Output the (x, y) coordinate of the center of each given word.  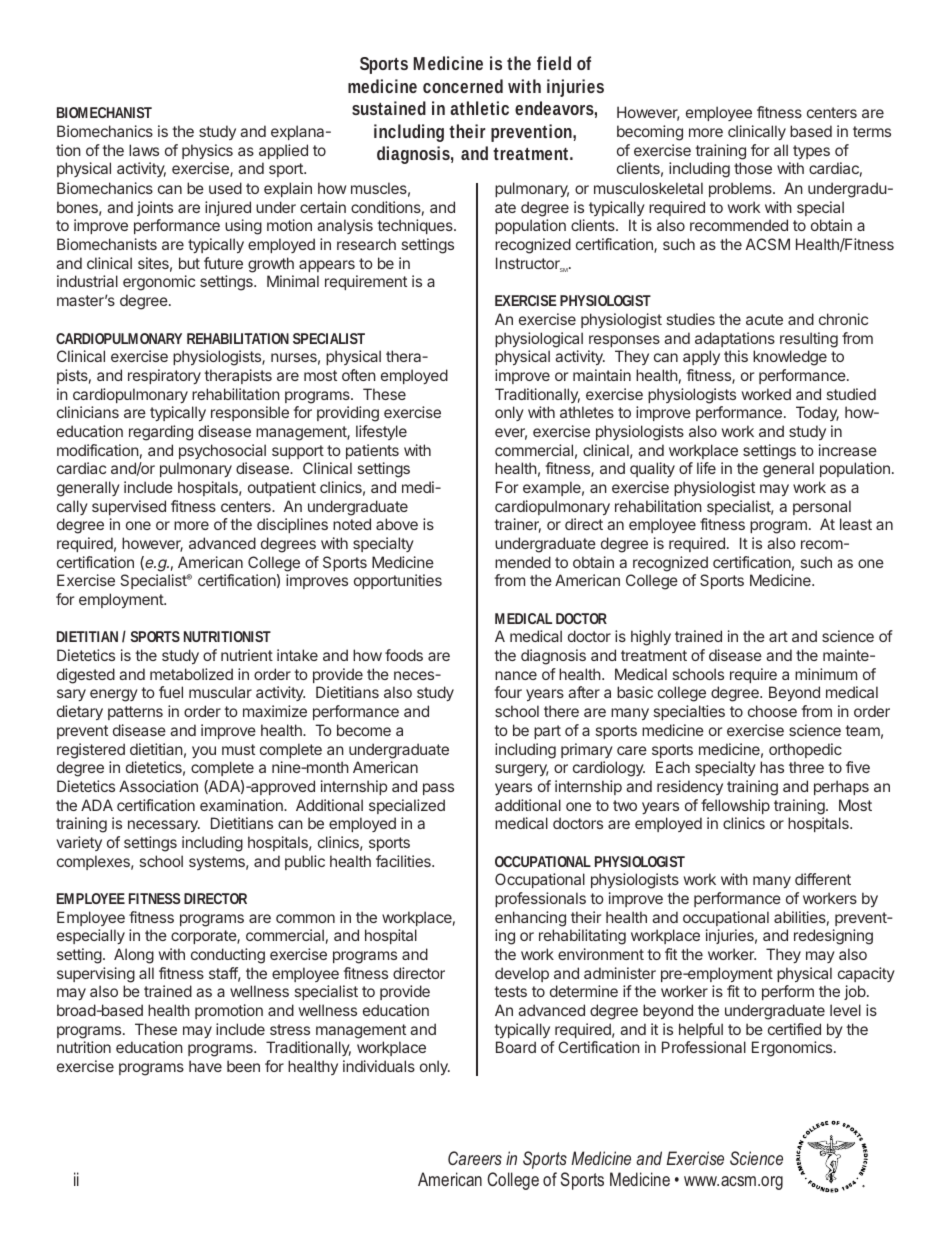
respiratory (164, 376)
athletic (479, 108)
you (204, 752)
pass (438, 789)
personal (822, 507)
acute (764, 319)
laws (144, 150)
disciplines (292, 525)
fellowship (735, 806)
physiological (539, 340)
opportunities (398, 581)
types (811, 152)
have (205, 1066)
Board (516, 1047)
